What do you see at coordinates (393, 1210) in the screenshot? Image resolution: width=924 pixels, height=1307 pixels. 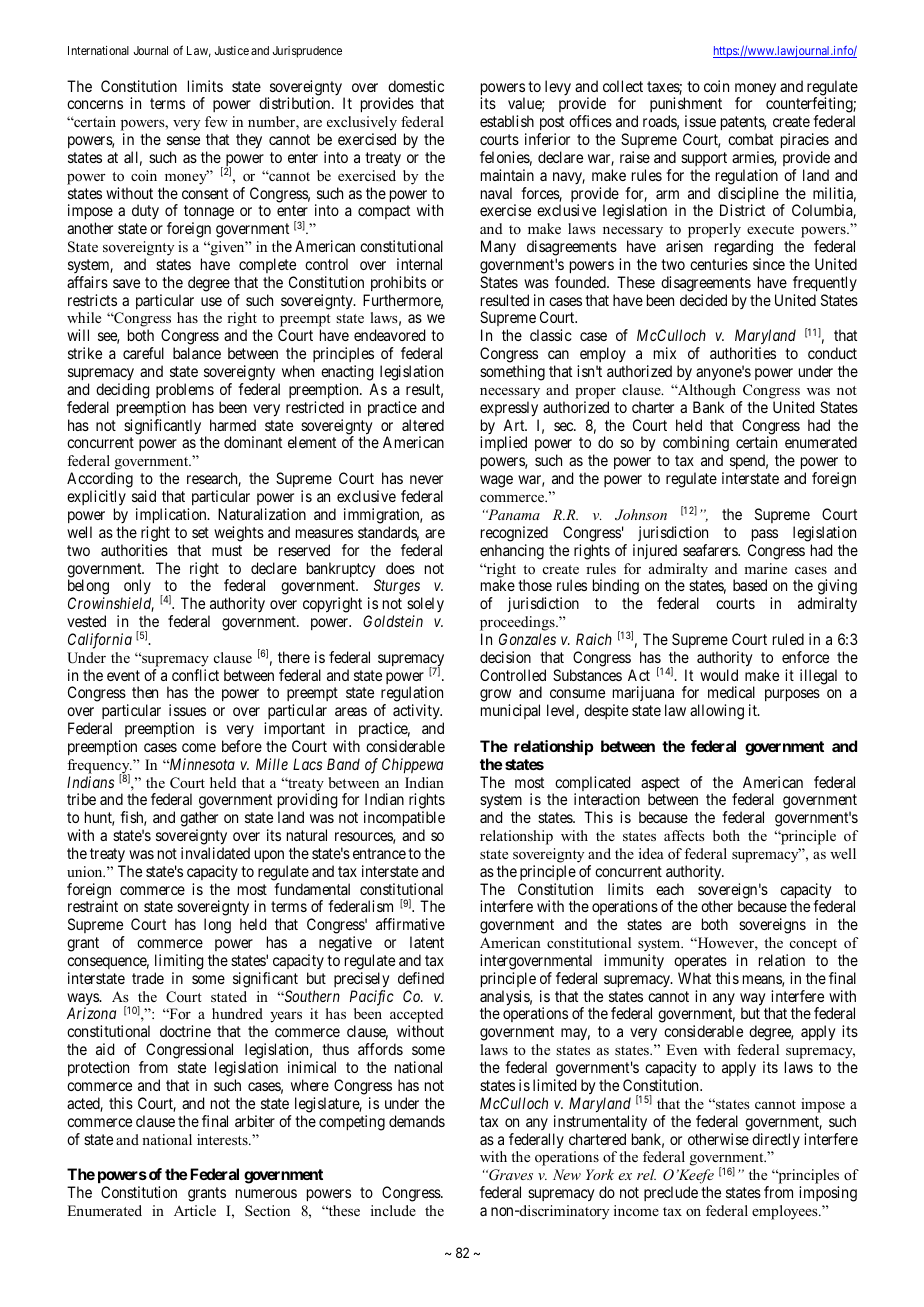 I see `include` at bounding box center [393, 1210].
